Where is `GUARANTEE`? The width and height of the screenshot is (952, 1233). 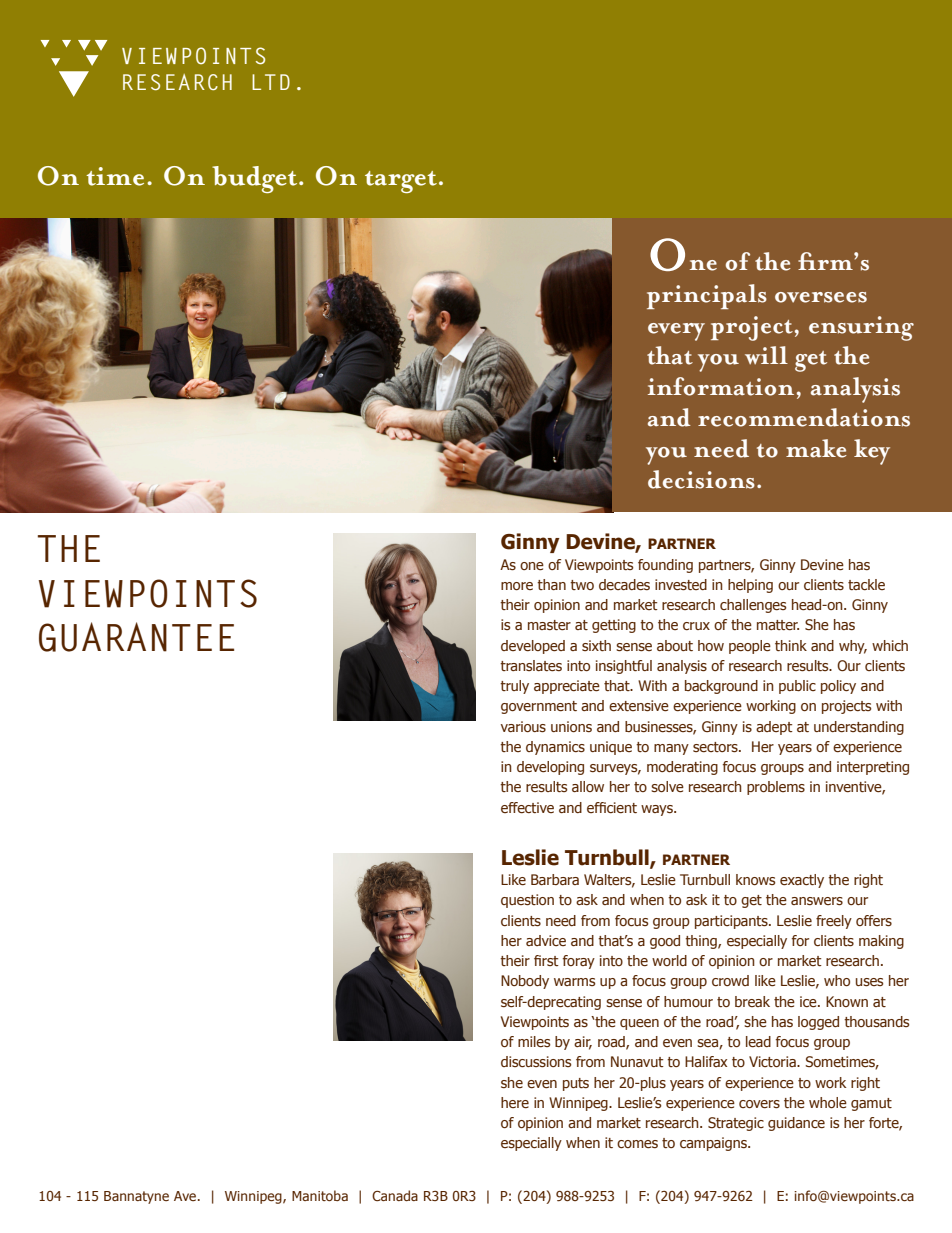 GUARANTEE is located at coordinates (136, 637).
